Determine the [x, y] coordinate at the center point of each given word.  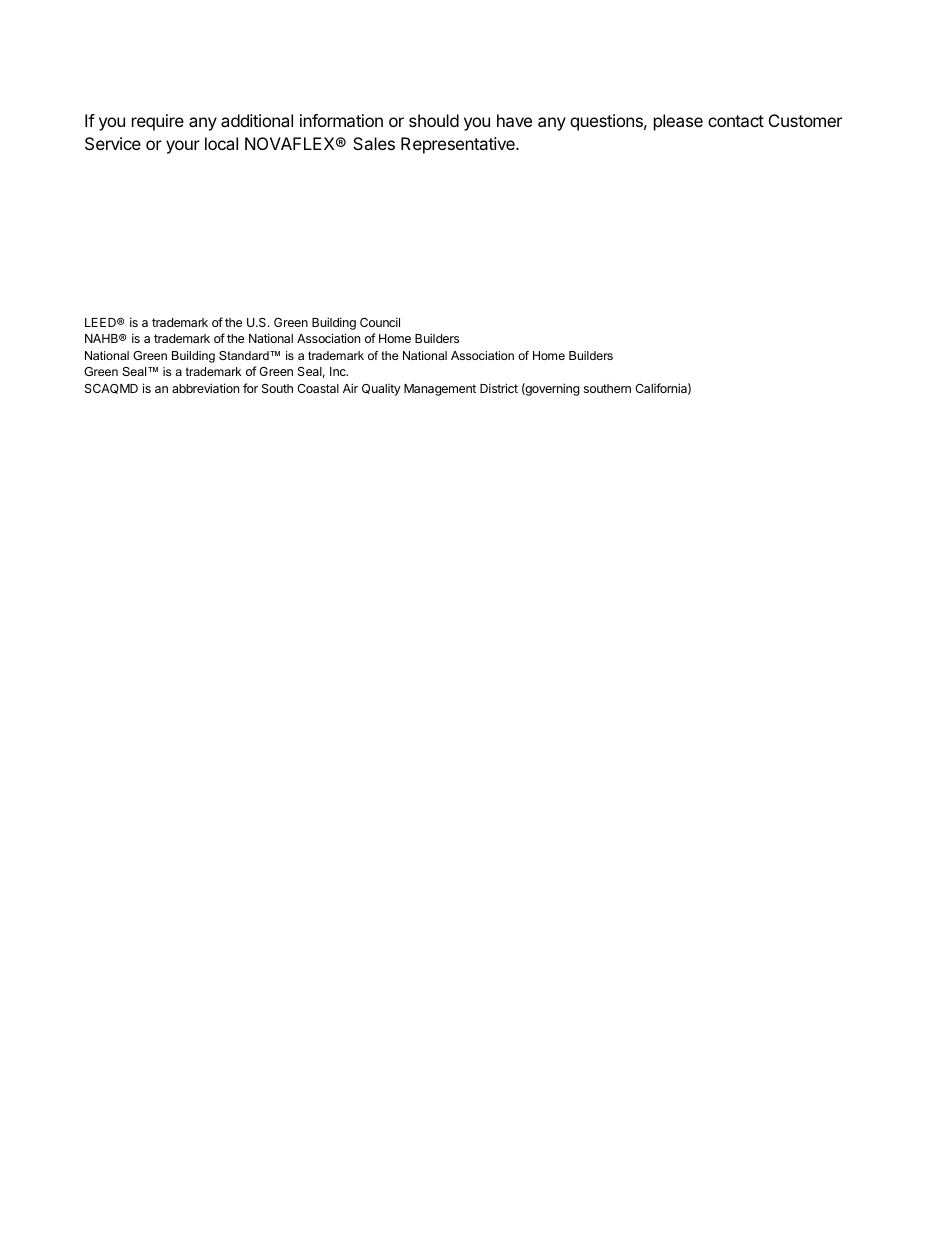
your [183, 147]
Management [440, 390]
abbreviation [205, 388]
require [158, 122]
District [499, 388]
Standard [245, 355]
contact [736, 121]
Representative [459, 145]
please [678, 122]
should [434, 120]
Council [380, 322]
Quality [381, 390]
